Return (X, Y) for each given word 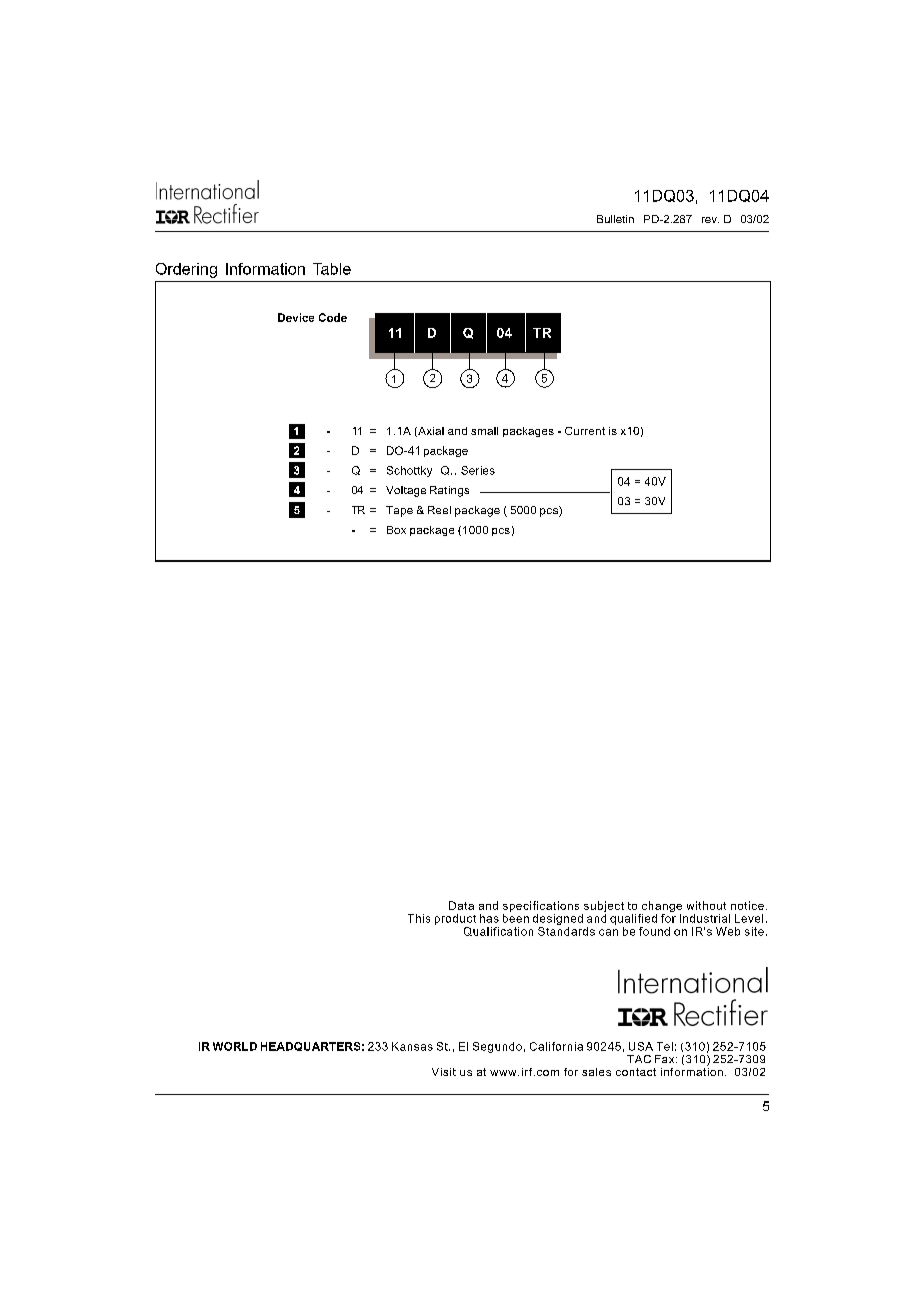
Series (478, 470)
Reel (439, 510)
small (484, 431)
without (706, 905)
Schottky (409, 471)
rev (710, 220)
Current (585, 431)
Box (396, 530)
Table (332, 269)
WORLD (235, 1046)
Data (461, 905)
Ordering (186, 270)
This (419, 918)
